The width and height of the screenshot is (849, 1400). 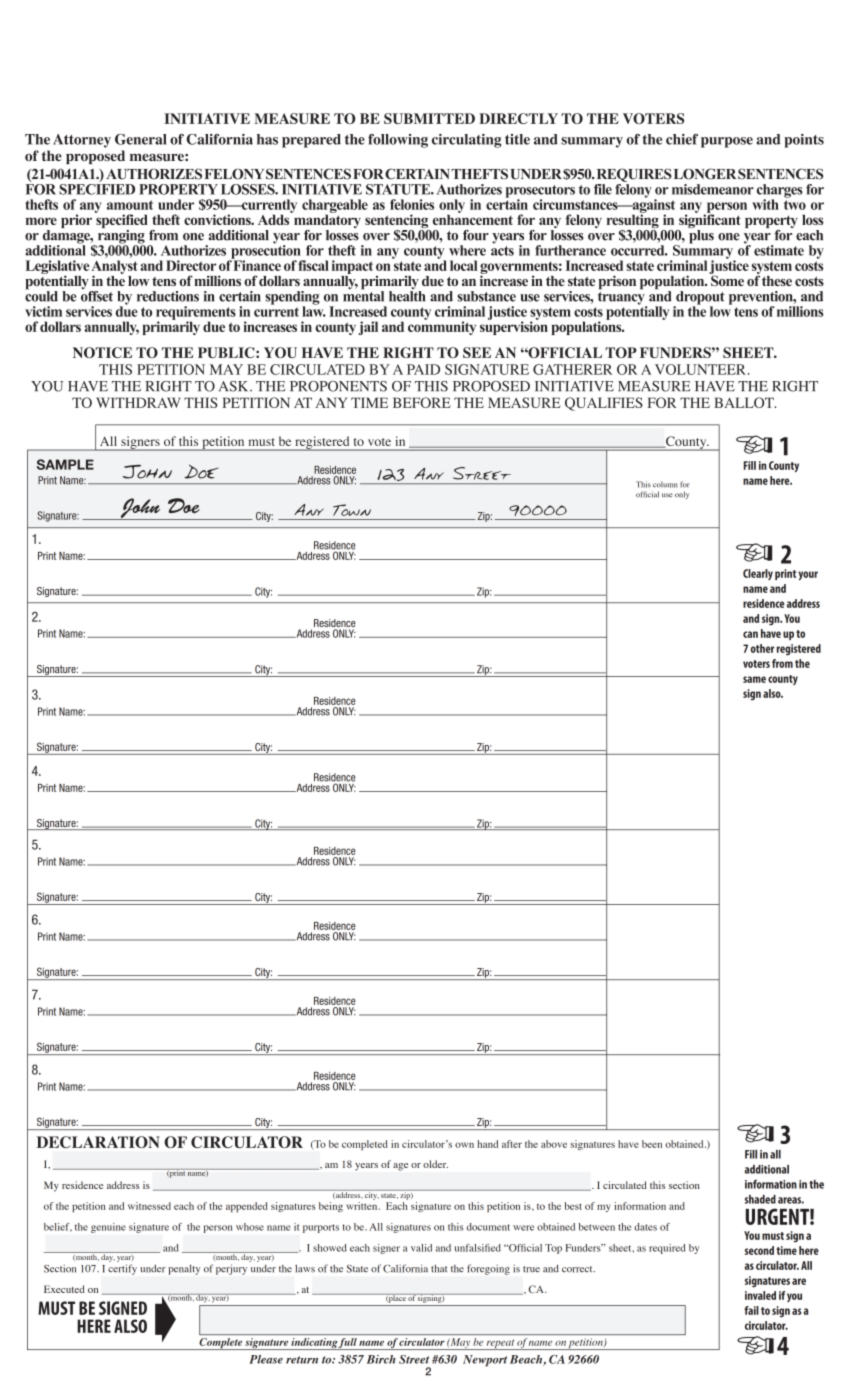 I want to click on same, so click(x=754, y=679).
